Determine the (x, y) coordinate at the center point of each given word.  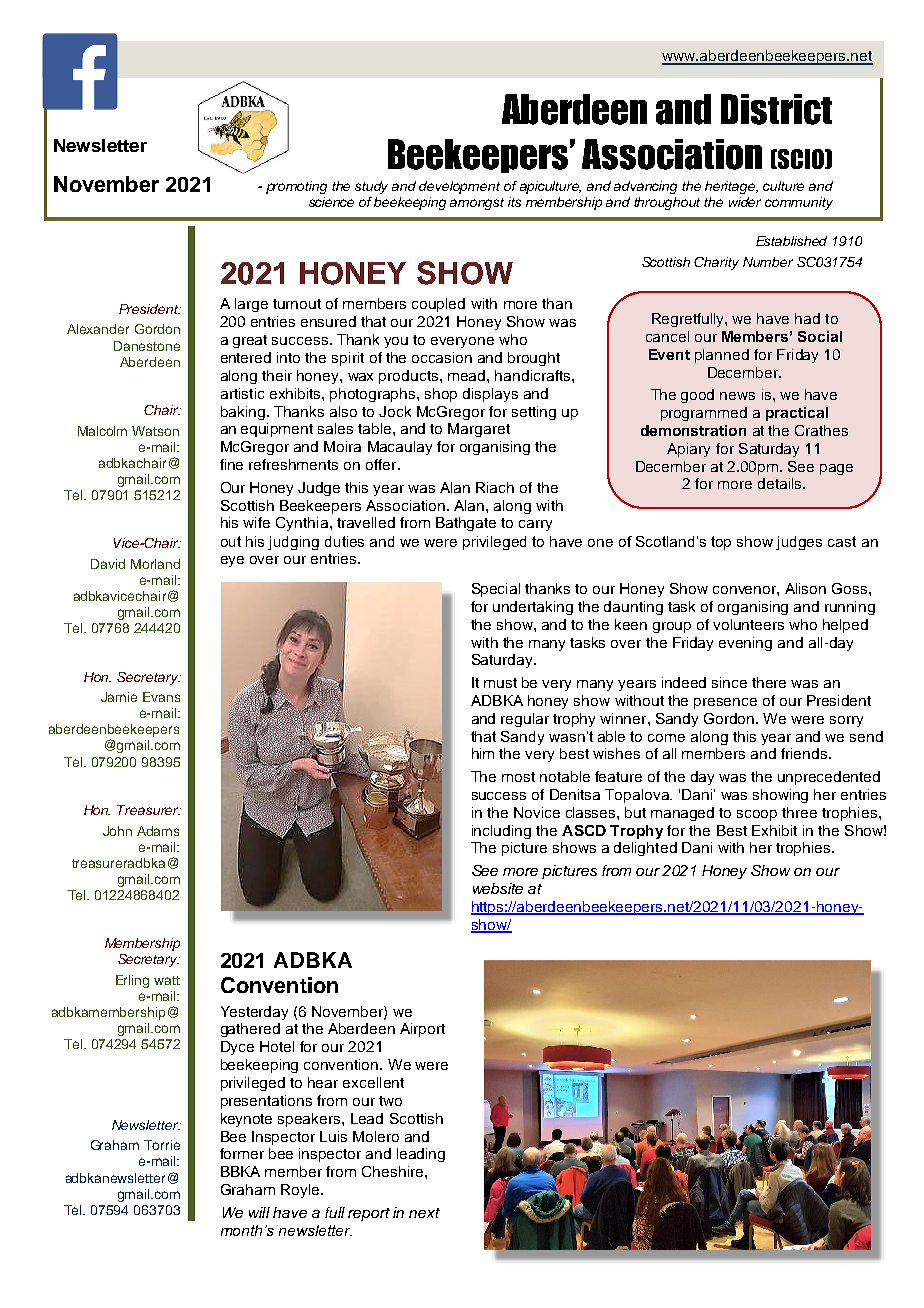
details (781, 483)
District (776, 109)
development (459, 187)
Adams (158, 831)
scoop (757, 815)
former (242, 1153)
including (501, 832)
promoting (296, 187)
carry (535, 525)
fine (231, 464)
